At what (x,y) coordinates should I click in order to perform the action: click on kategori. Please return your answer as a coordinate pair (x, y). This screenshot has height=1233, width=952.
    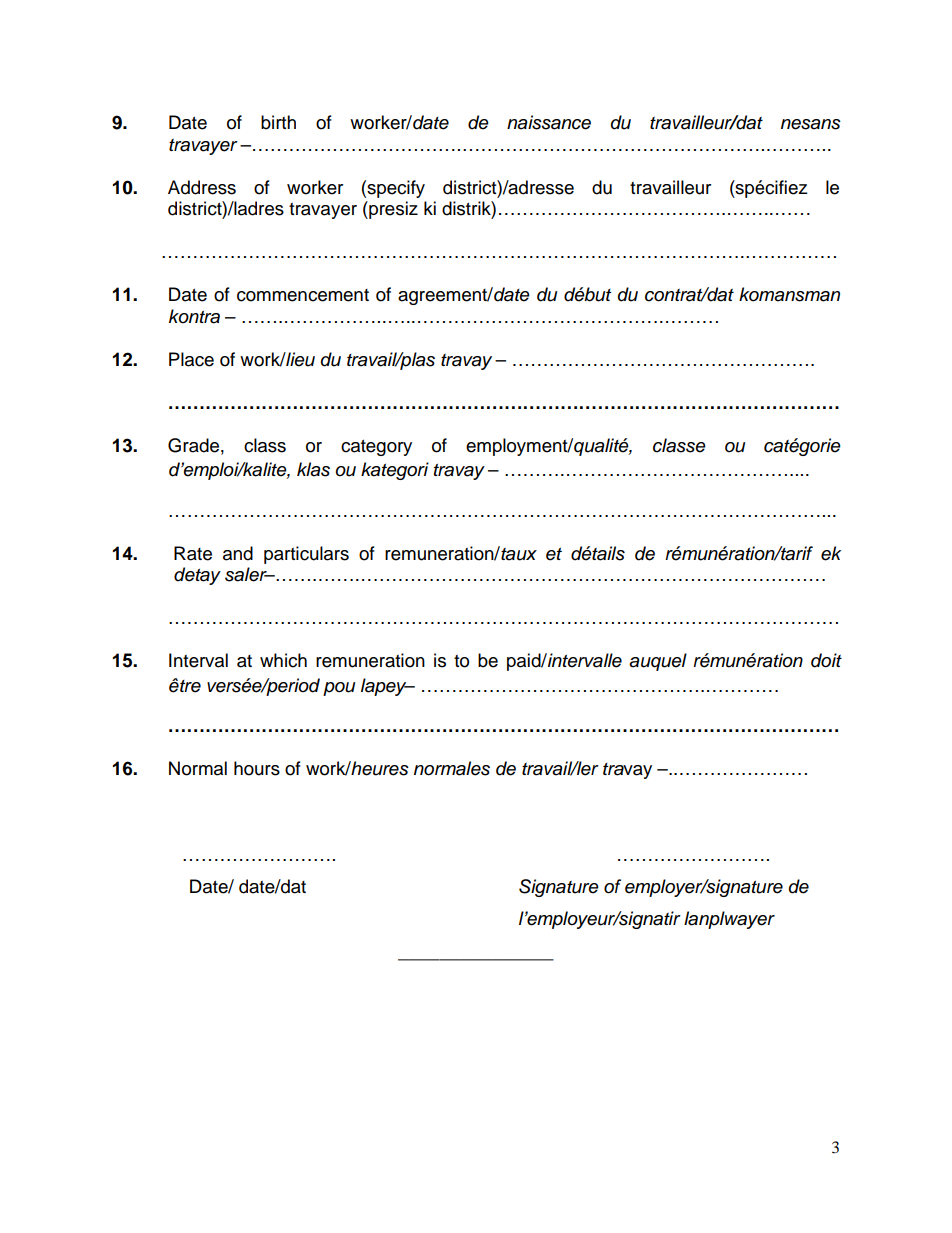
    Looking at the image, I should click on (395, 471).
